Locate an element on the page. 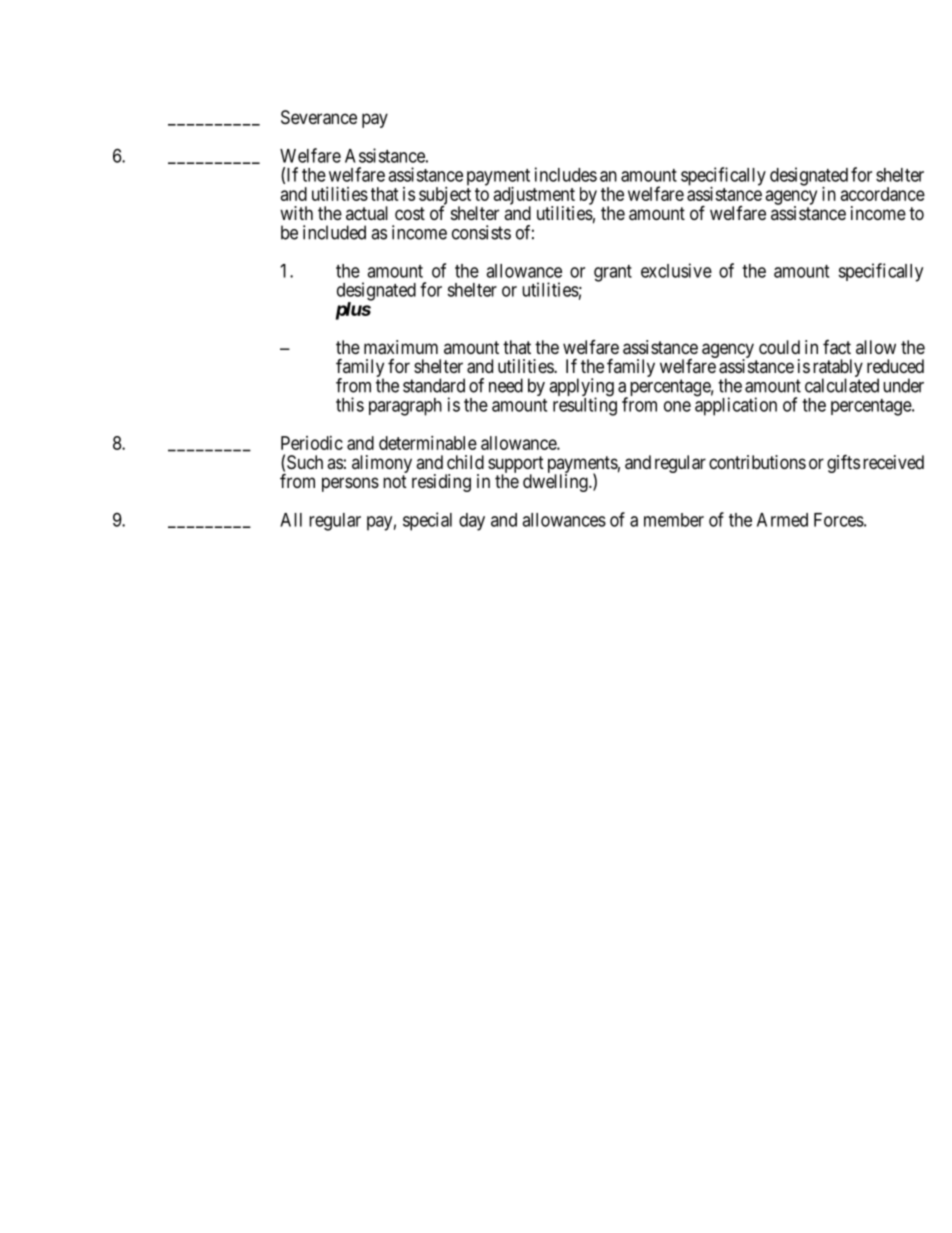 The image size is (952, 1233). included is located at coordinates (334, 232).
